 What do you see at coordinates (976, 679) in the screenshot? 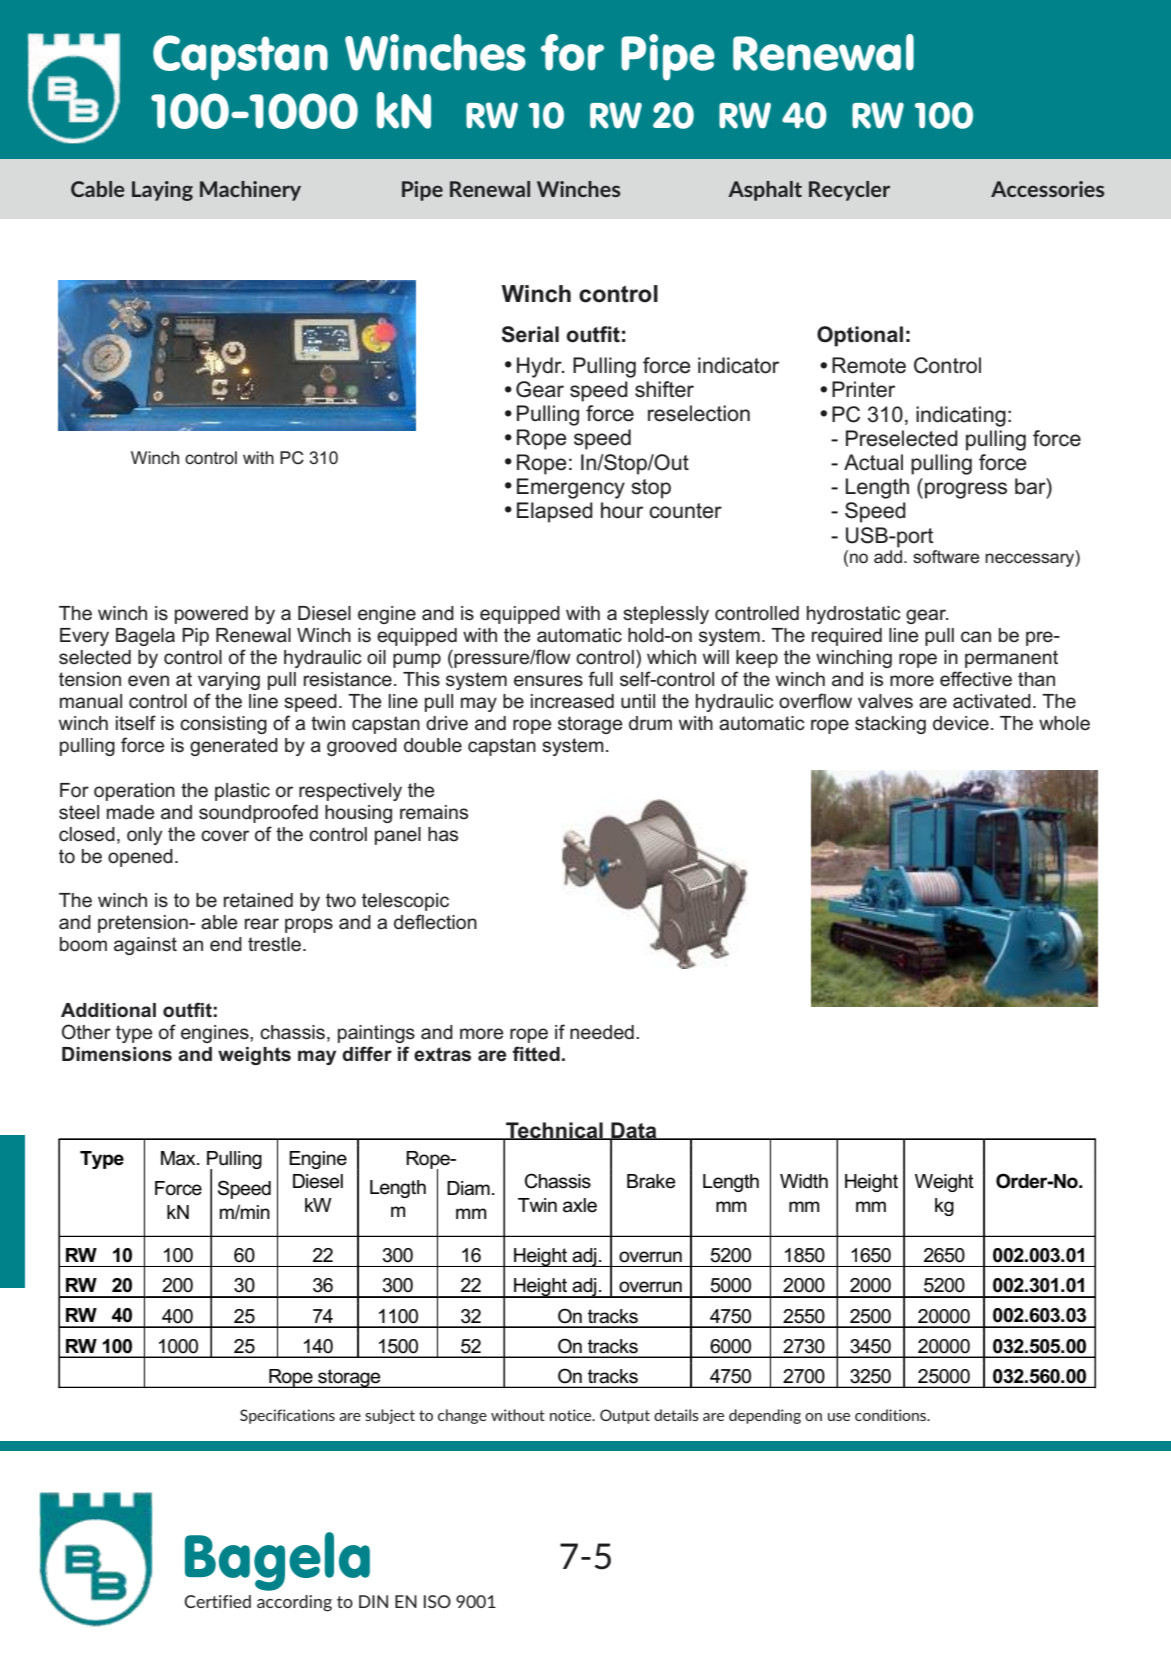
I see `effective` at bounding box center [976, 679].
